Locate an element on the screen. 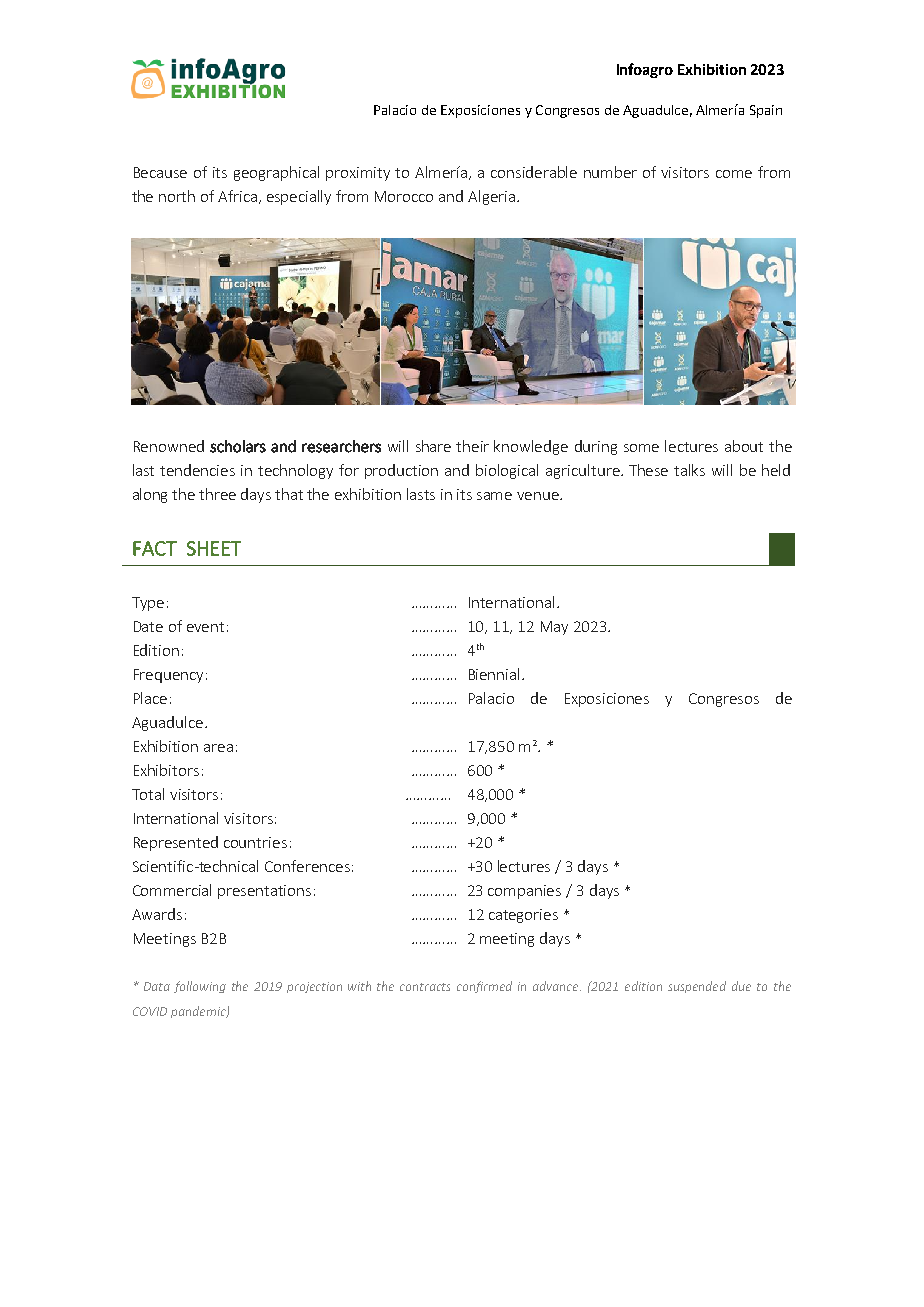  suspended is located at coordinates (697, 987).
